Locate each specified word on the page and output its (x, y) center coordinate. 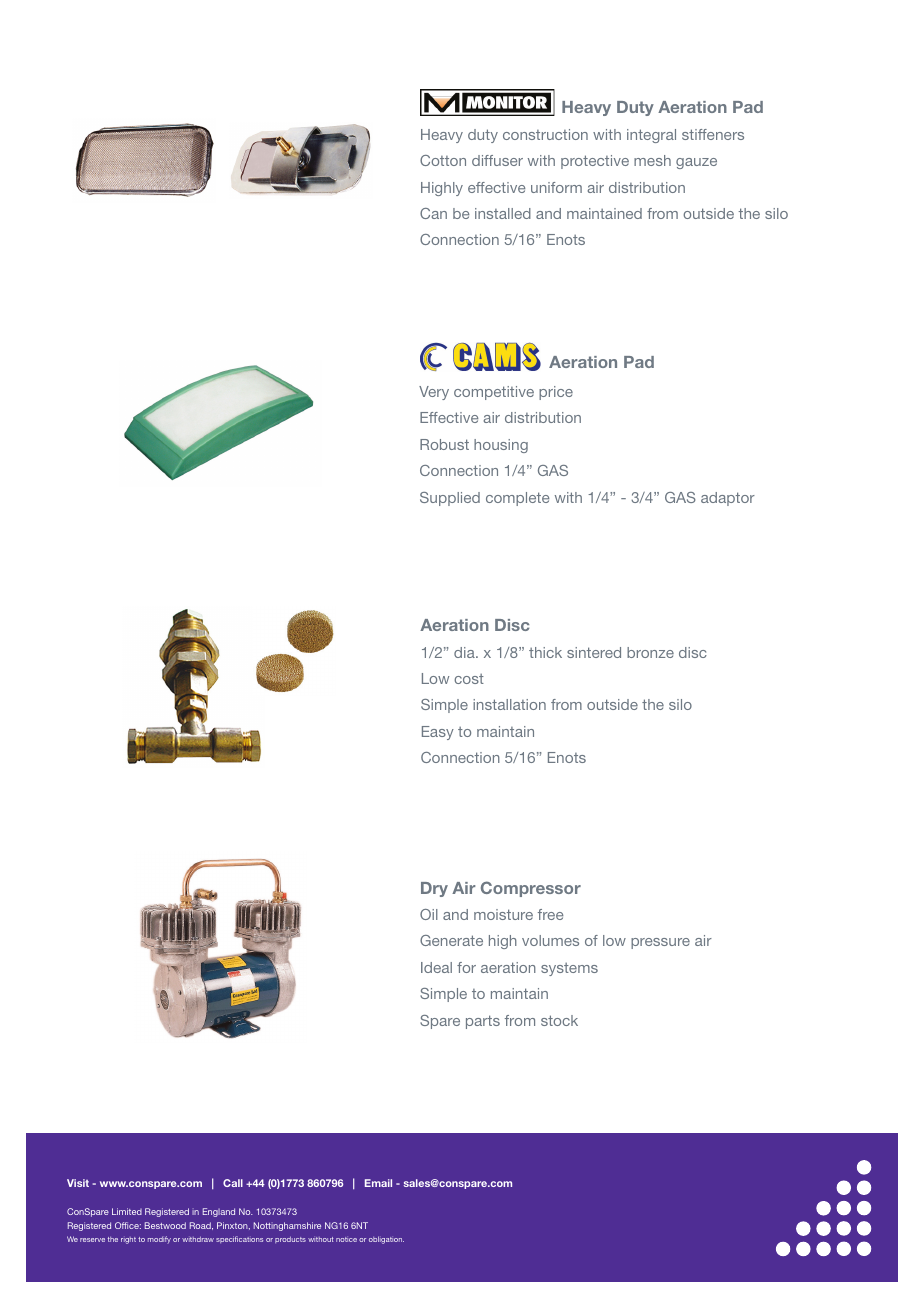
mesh (652, 160)
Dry (434, 889)
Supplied (450, 499)
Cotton (443, 160)
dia (465, 652)
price (556, 393)
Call (233, 1183)
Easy (438, 733)
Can (433, 213)
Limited (127, 1211)
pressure (660, 943)
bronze (650, 652)
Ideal (436, 967)
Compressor (531, 889)
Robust (444, 444)
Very (434, 393)
